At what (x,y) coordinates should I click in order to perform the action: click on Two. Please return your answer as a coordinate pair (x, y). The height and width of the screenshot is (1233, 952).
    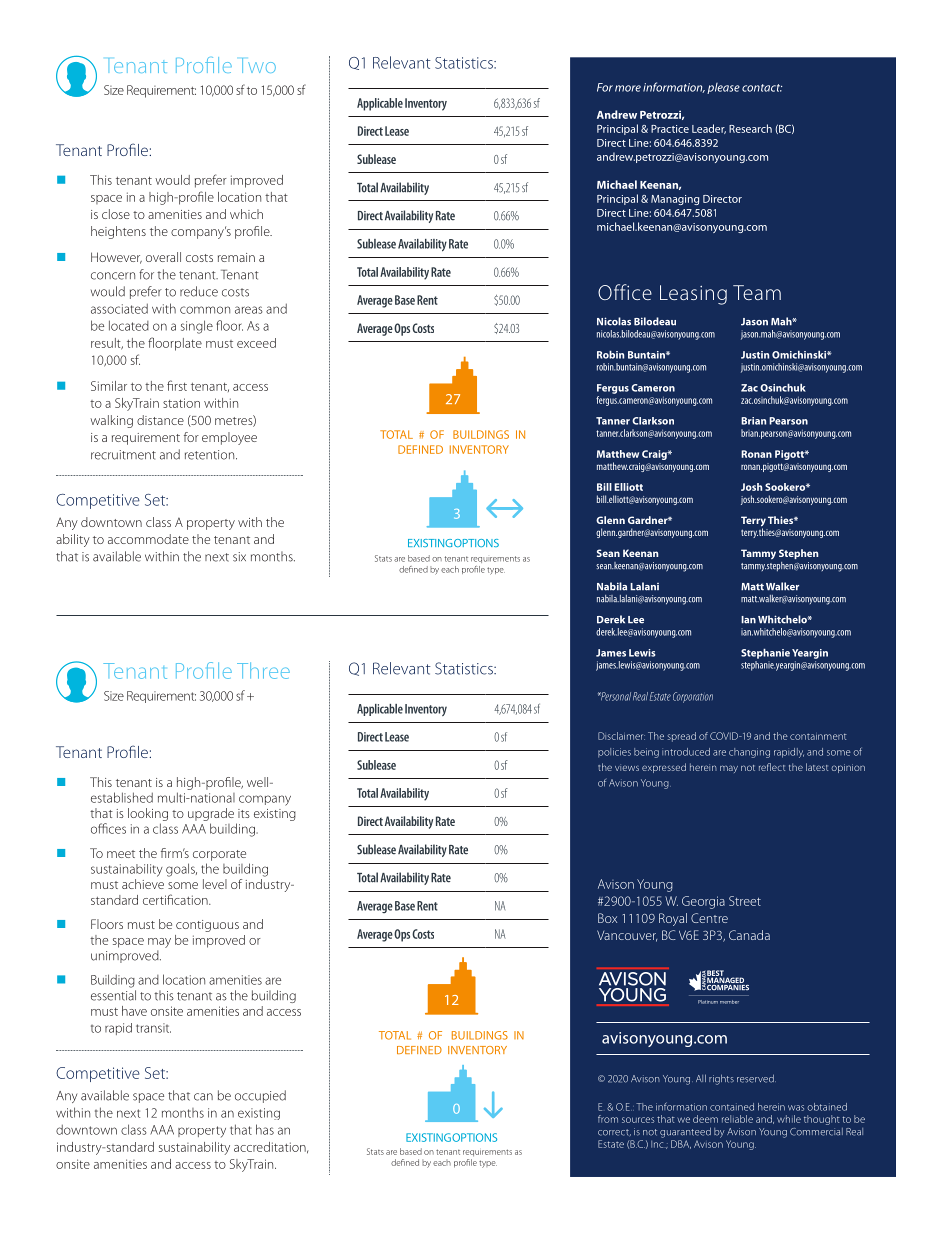
    Looking at the image, I should click on (259, 65).
